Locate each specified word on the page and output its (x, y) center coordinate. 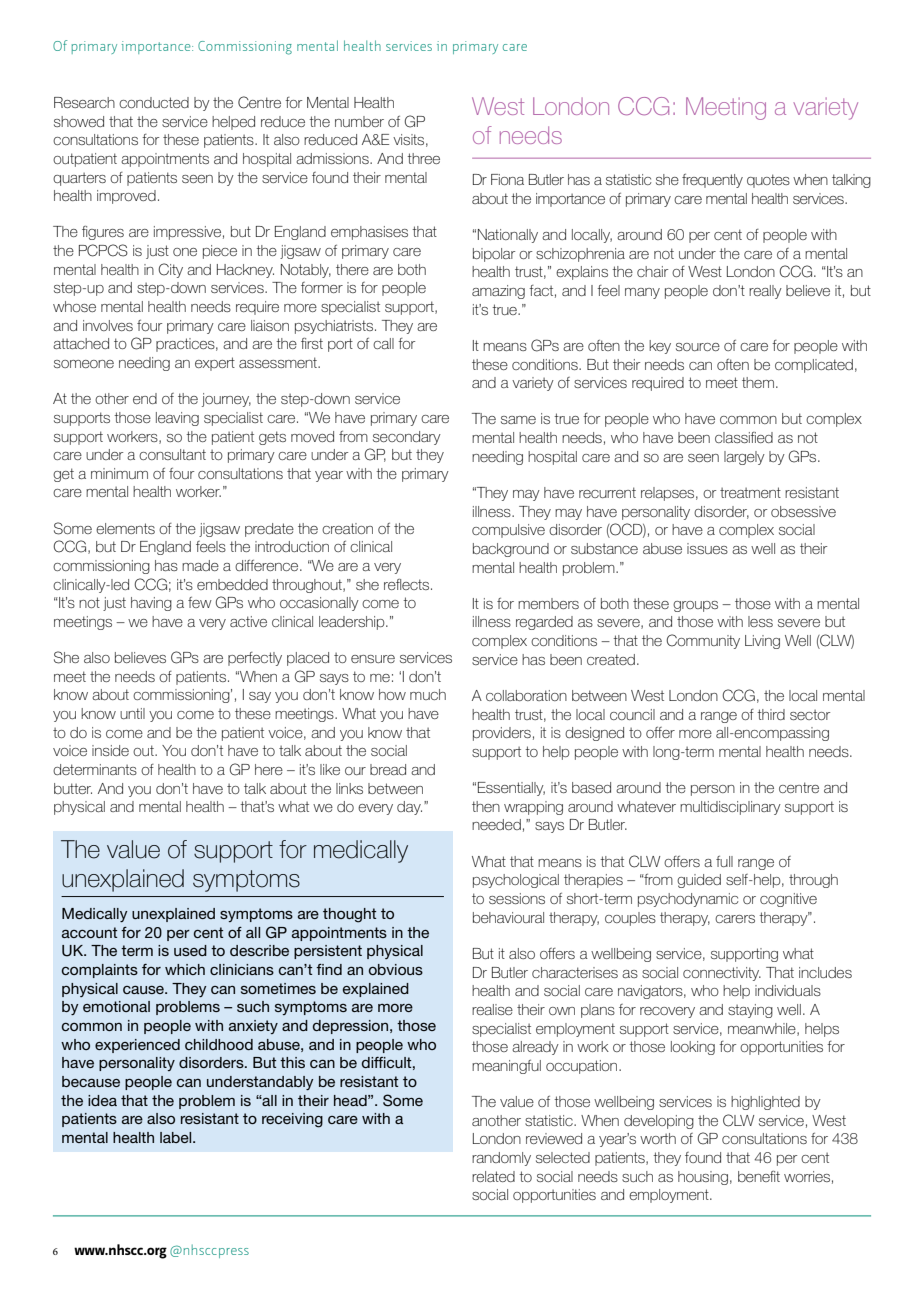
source (698, 347)
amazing (498, 292)
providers (502, 734)
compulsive (508, 531)
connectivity (722, 974)
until (132, 713)
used (190, 950)
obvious (396, 969)
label (177, 1137)
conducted (154, 102)
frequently (712, 181)
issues (707, 548)
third (771, 714)
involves (108, 325)
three (423, 158)
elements (125, 528)
